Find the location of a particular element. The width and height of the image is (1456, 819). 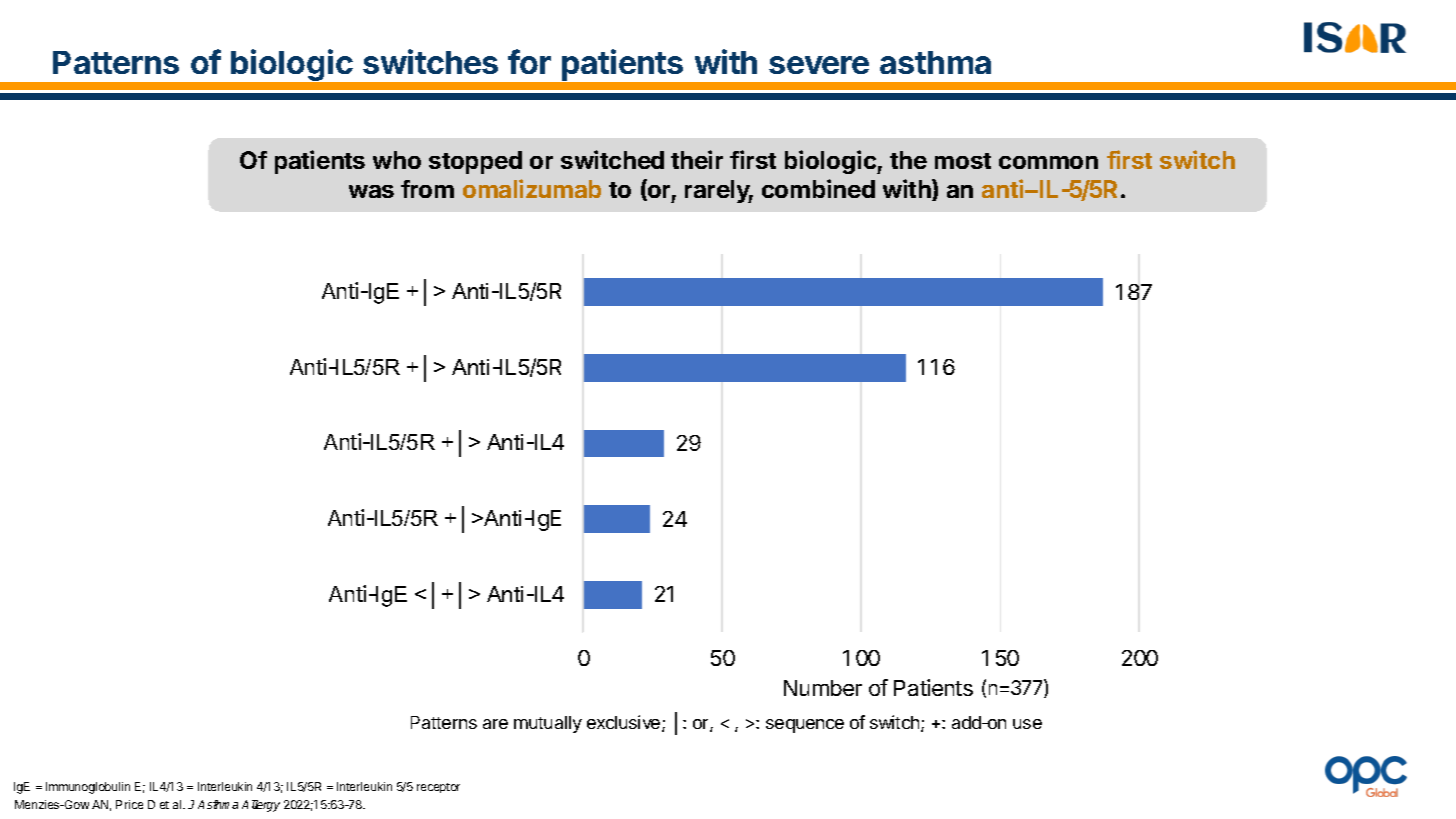

was is located at coordinates (371, 191).
